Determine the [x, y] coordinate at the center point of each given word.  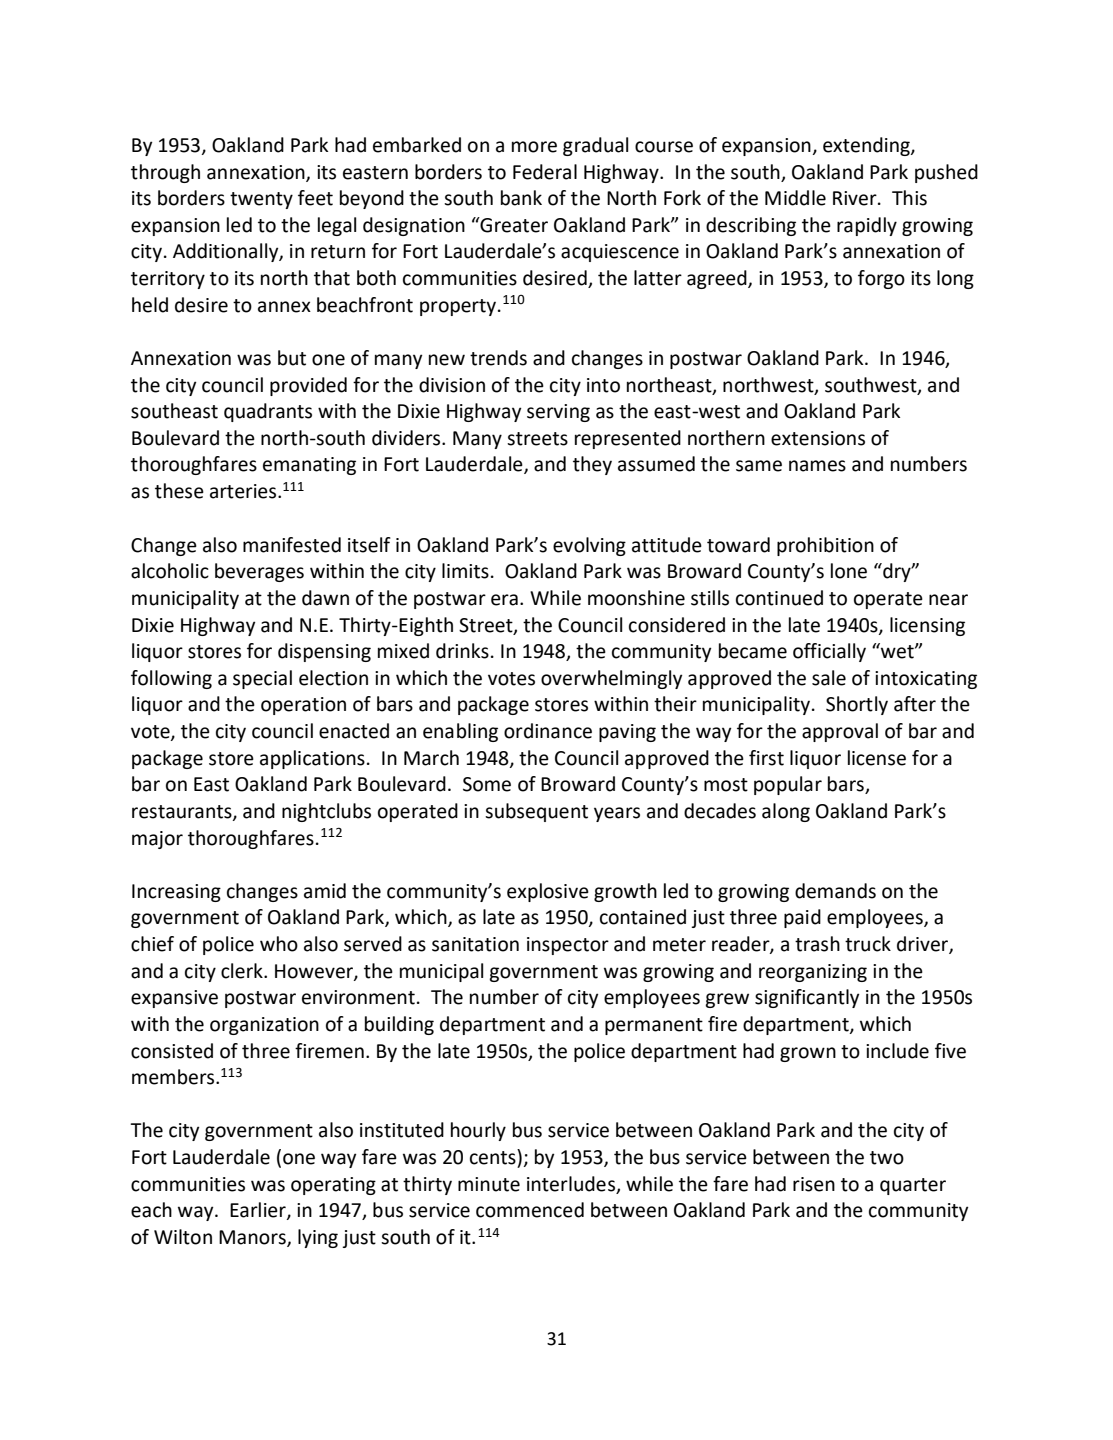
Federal [545, 172]
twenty [261, 200]
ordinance [548, 731]
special [262, 679]
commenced [530, 1210]
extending [867, 146]
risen [814, 1184]
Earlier [259, 1211]
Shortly [857, 705]
